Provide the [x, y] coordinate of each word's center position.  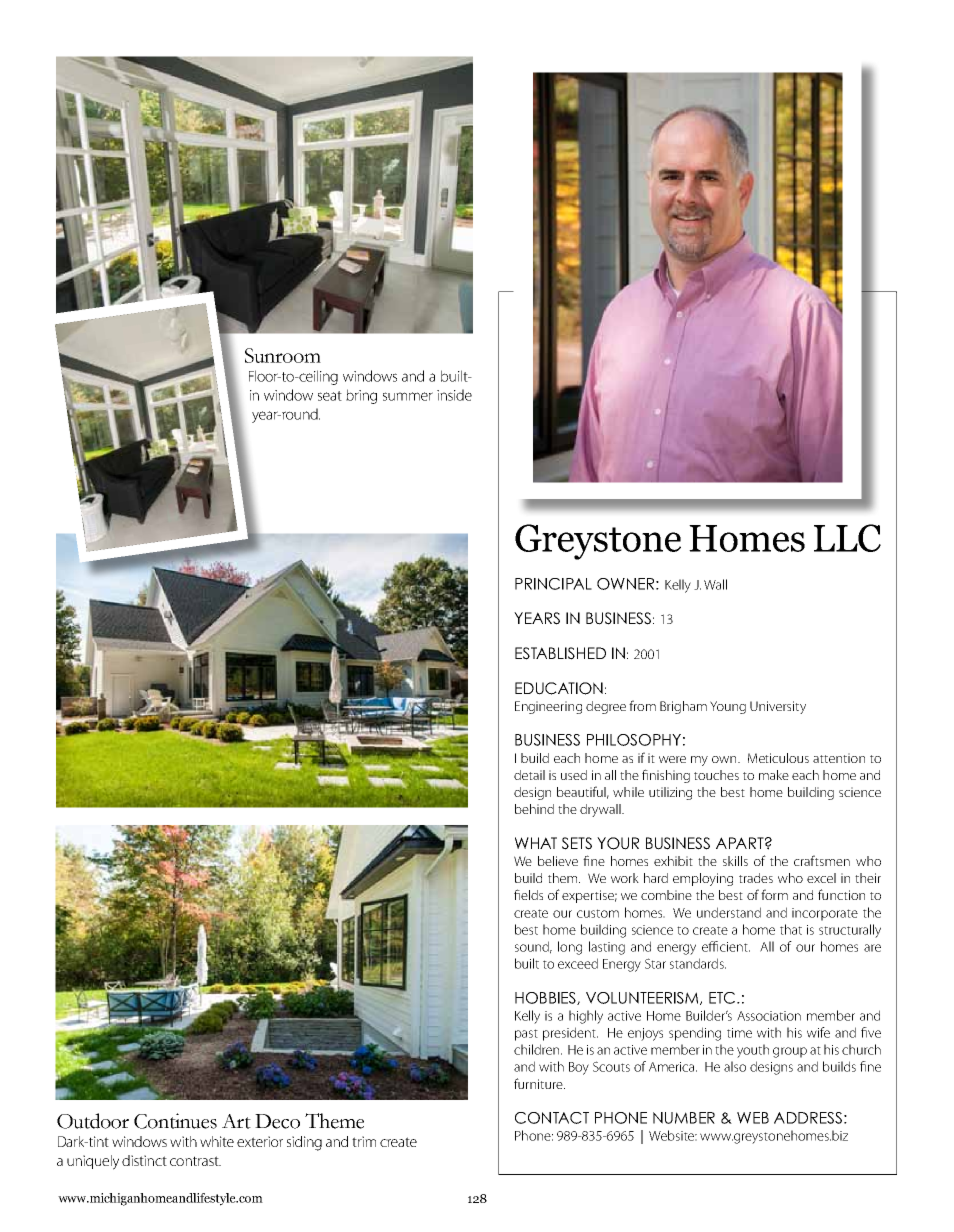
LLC [847, 538]
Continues [175, 1121]
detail [529, 775]
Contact [552, 1118]
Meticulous [778, 758]
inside [454, 395]
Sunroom [283, 355]
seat [330, 396]
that [791, 929]
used [574, 775]
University [778, 707]
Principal [553, 584]
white [217, 1141]
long [570, 948]
